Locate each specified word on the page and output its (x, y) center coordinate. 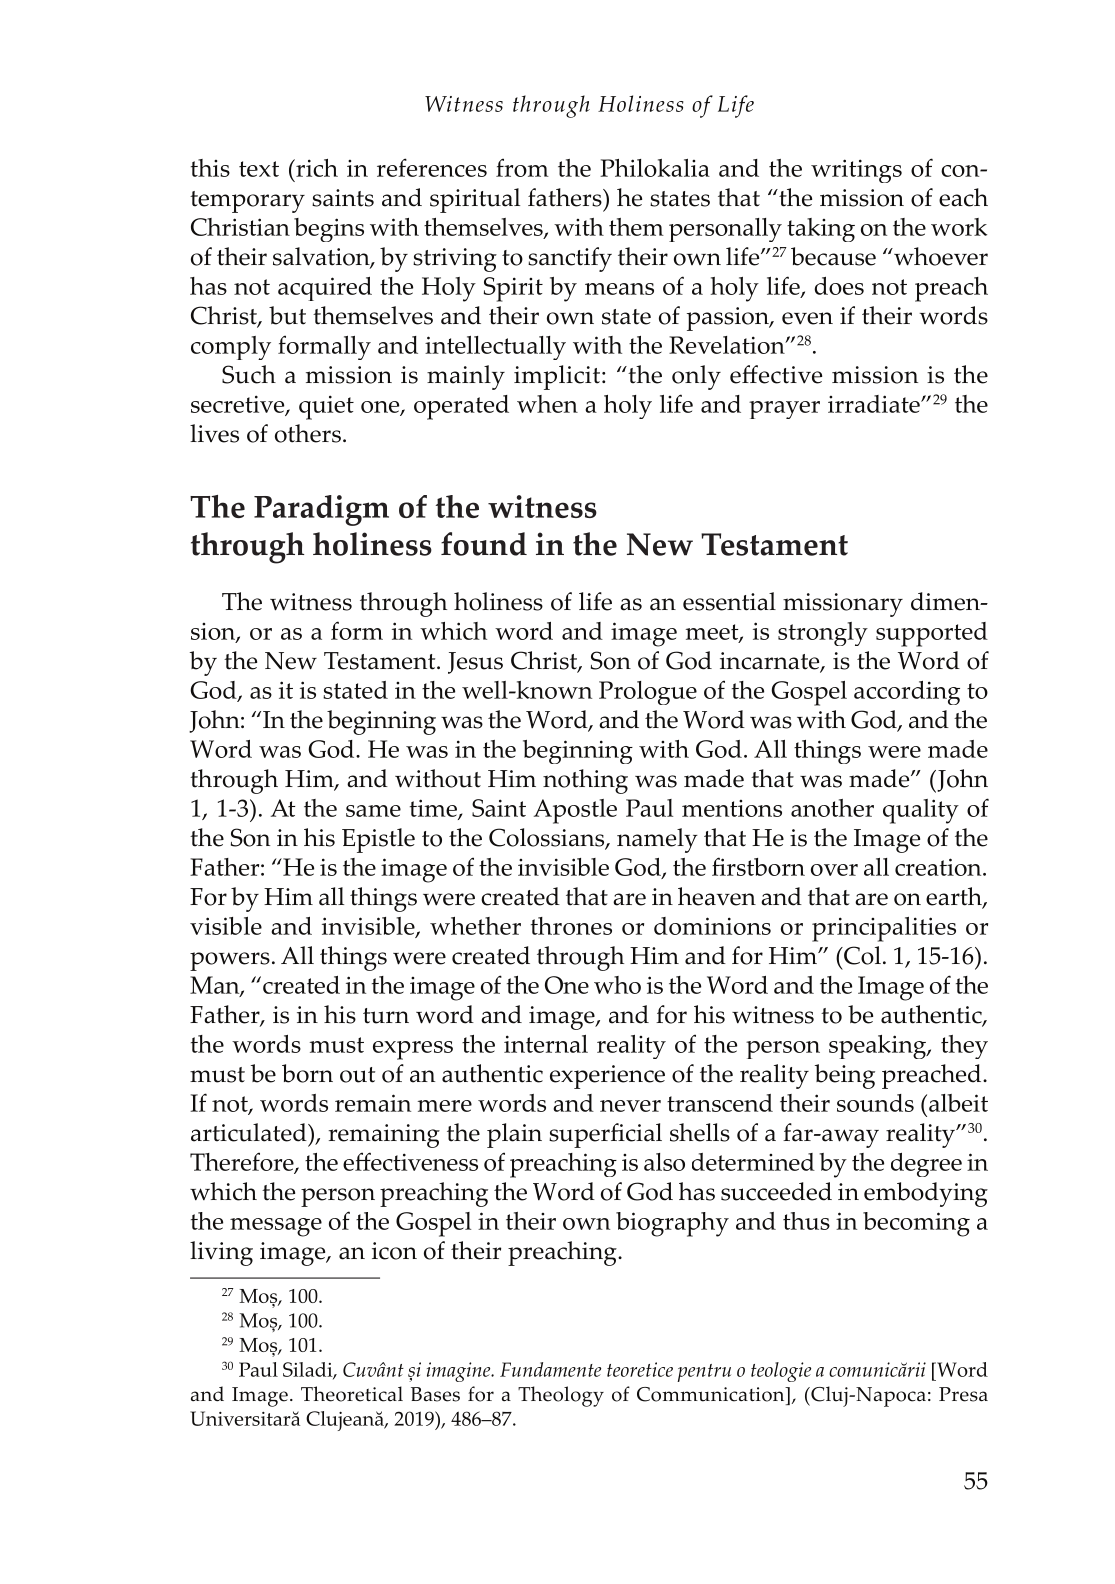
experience (607, 1077)
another (832, 808)
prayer (784, 410)
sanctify (570, 259)
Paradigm (321, 510)
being (845, 1076)
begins (329, 230)
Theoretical (352, 1394)
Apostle (575, 811)
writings (856, 171)
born (307, 1073)
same (373, 811)
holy (628, 407)
